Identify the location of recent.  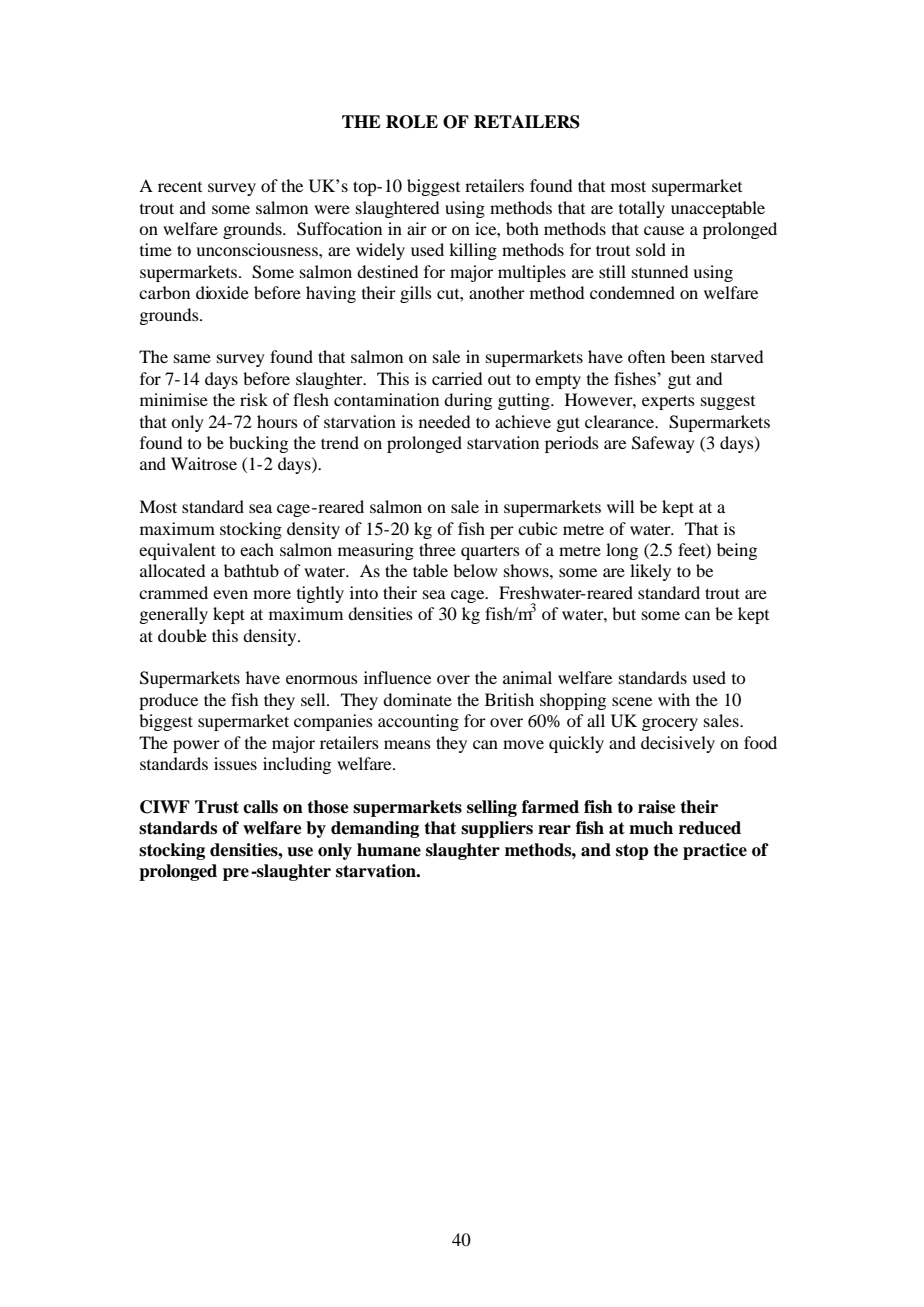
(180, 187).
